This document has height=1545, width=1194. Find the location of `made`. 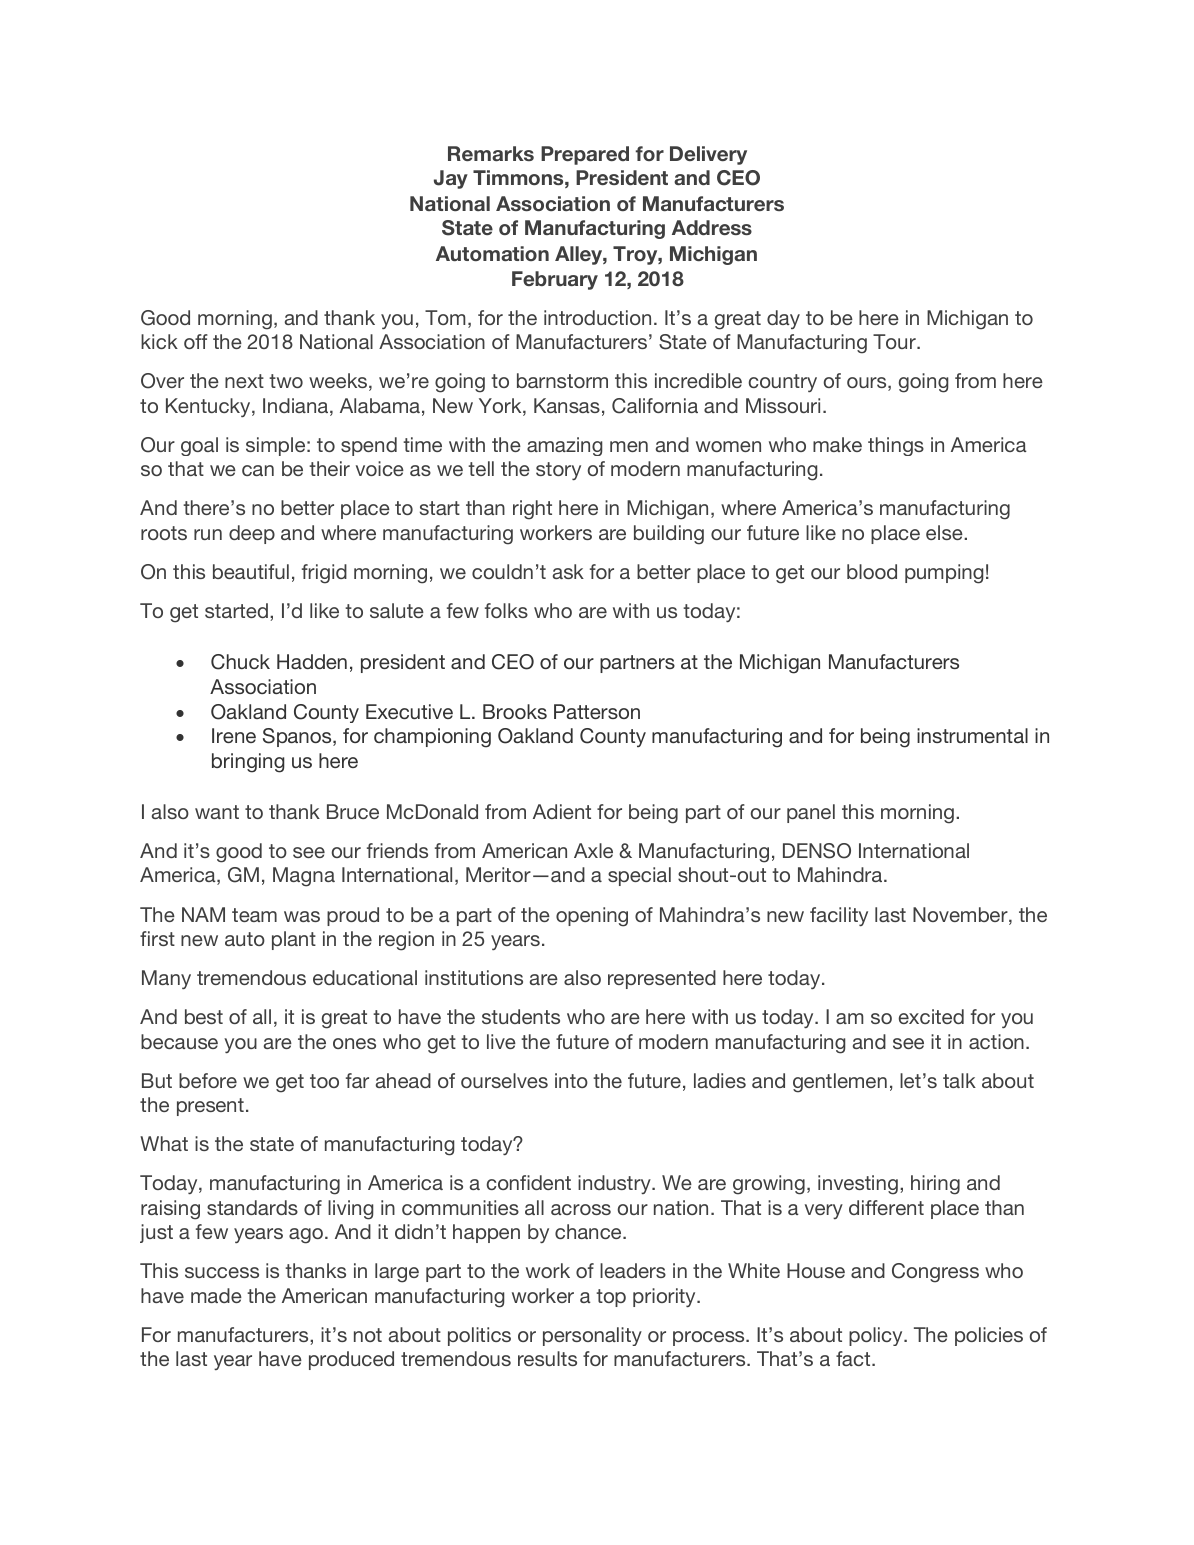

made is located at coordinates (216, 1295).
